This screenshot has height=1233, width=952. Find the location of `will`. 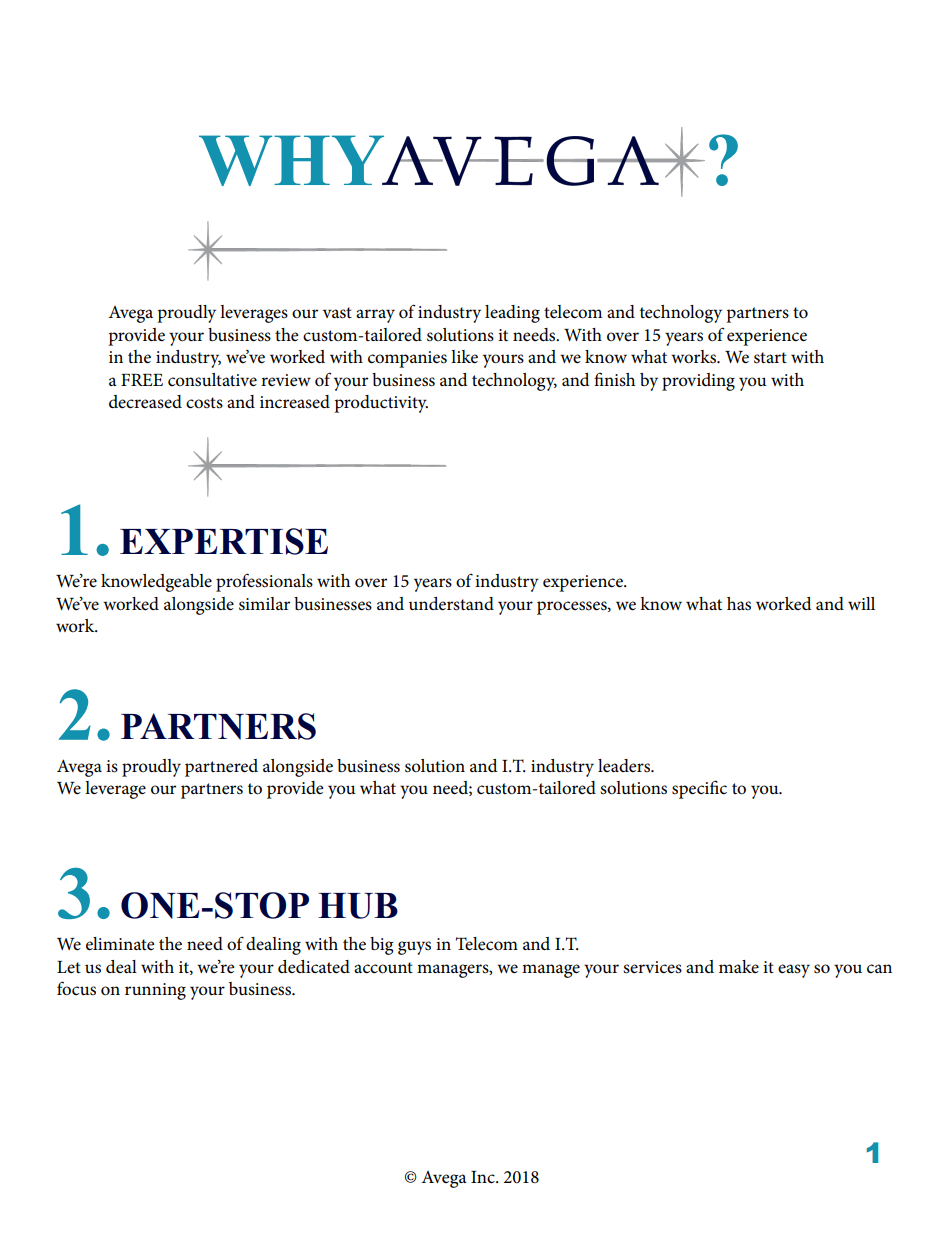

will is located at coordinates (861, 603).
